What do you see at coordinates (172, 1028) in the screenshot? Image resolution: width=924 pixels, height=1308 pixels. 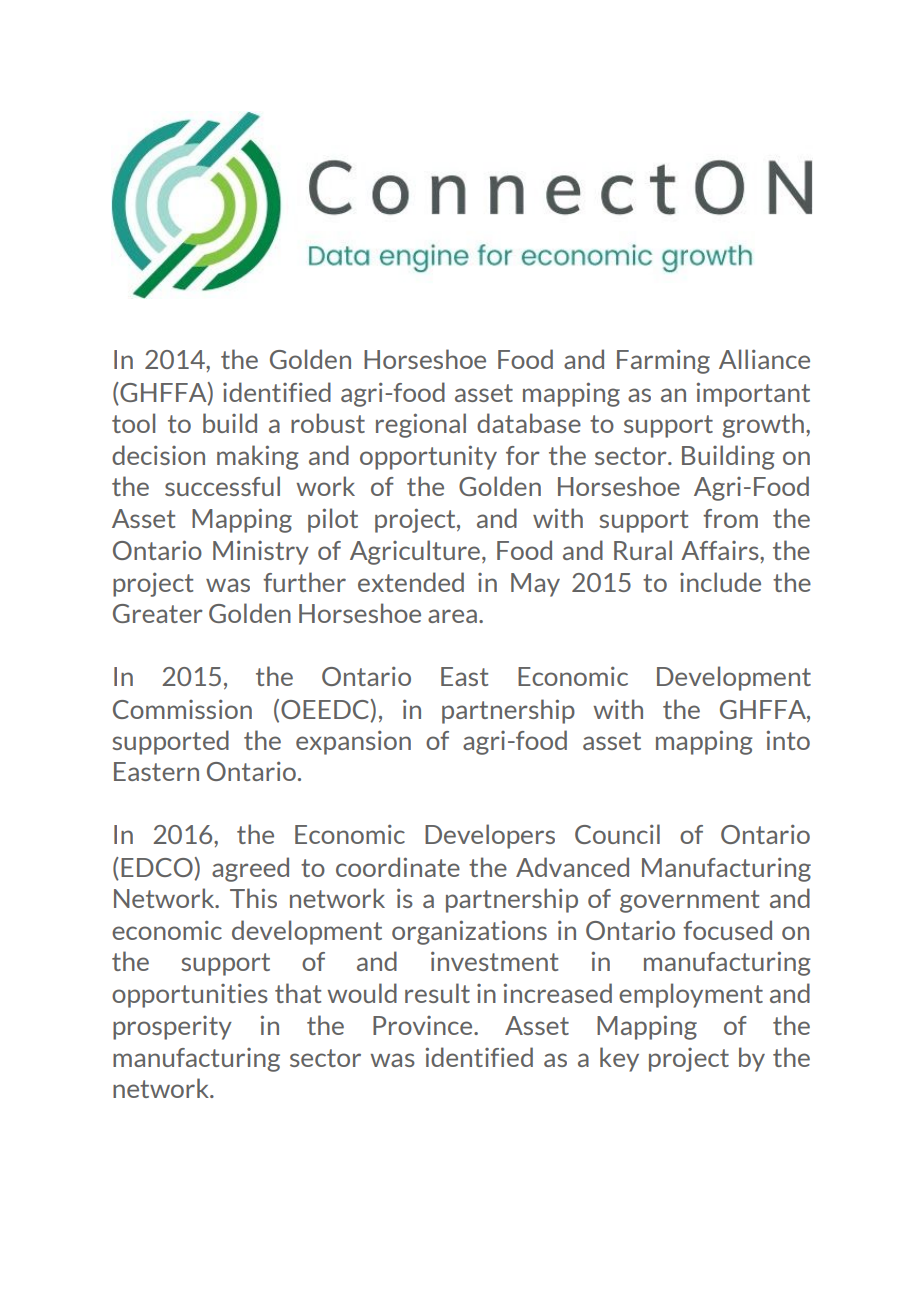 I see `prosperity` at bounding box center [172, 1028].
